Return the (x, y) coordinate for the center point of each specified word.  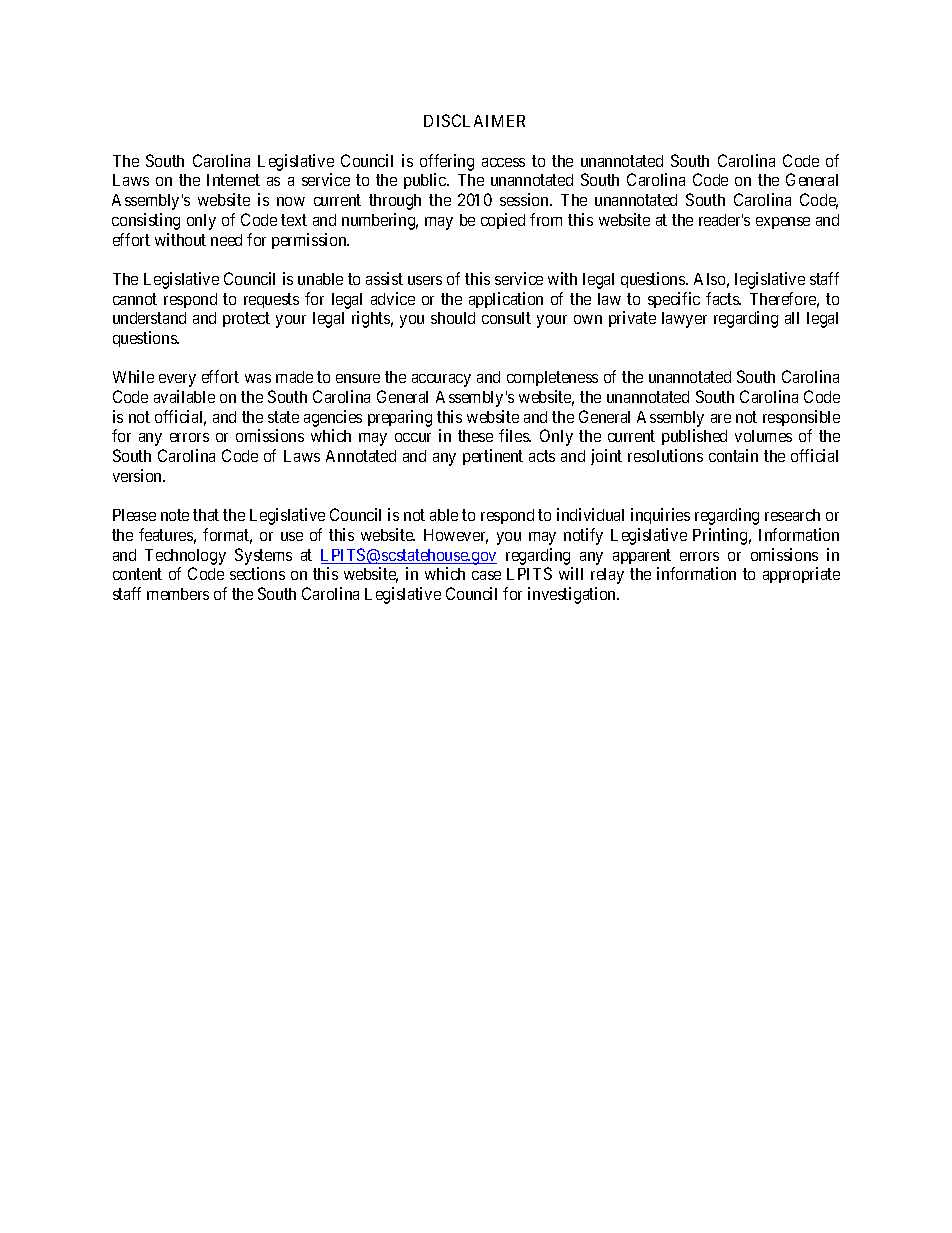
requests (271, 300)
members (178, 594)
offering (447, 162)
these (475, 436)
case (486, 575)
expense (783, 223)
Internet (233, 180)
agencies (333, 418)
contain (733, 455)
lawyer (684, 320)
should (453, 318)
